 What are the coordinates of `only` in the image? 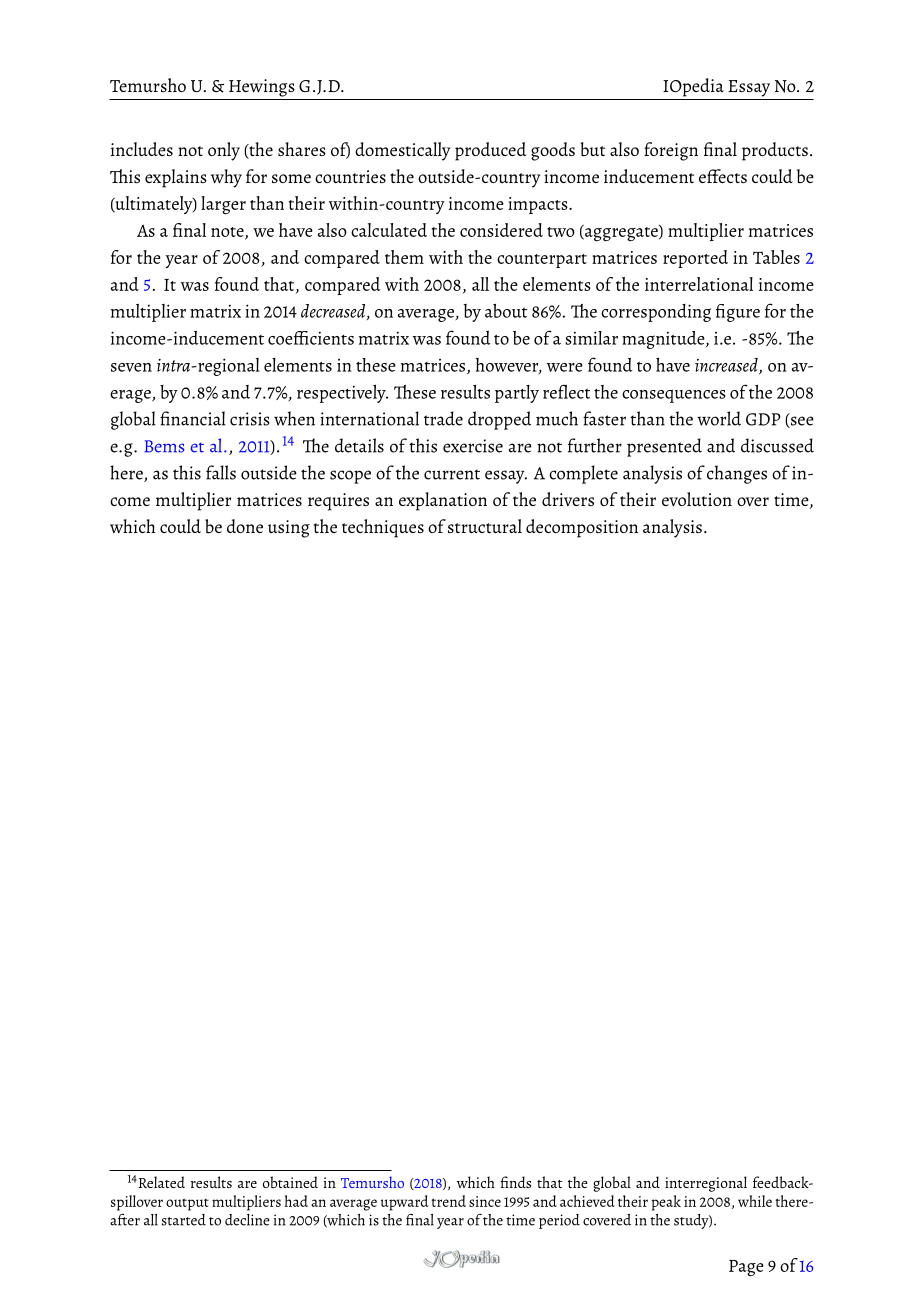 It's located at (224, 151).
